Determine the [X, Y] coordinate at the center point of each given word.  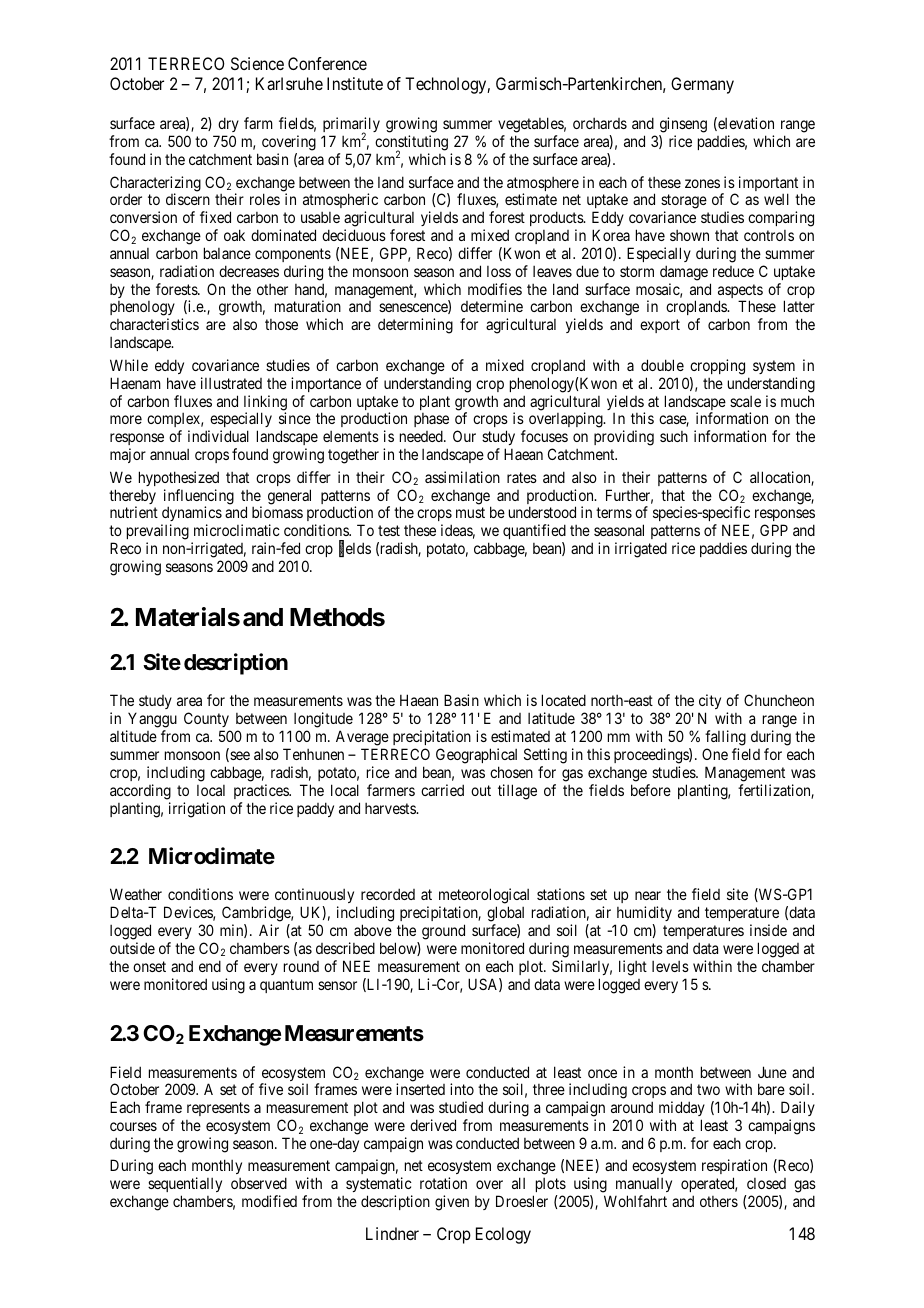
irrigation [197, 810]
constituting [411, 144]
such [674, 436]
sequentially [185, 1186]
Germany [702, 85]
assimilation [462, 477]
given [452, 1203]
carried [442, 790]
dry [227, 126]
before [651, 790]
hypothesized [179, 478]
